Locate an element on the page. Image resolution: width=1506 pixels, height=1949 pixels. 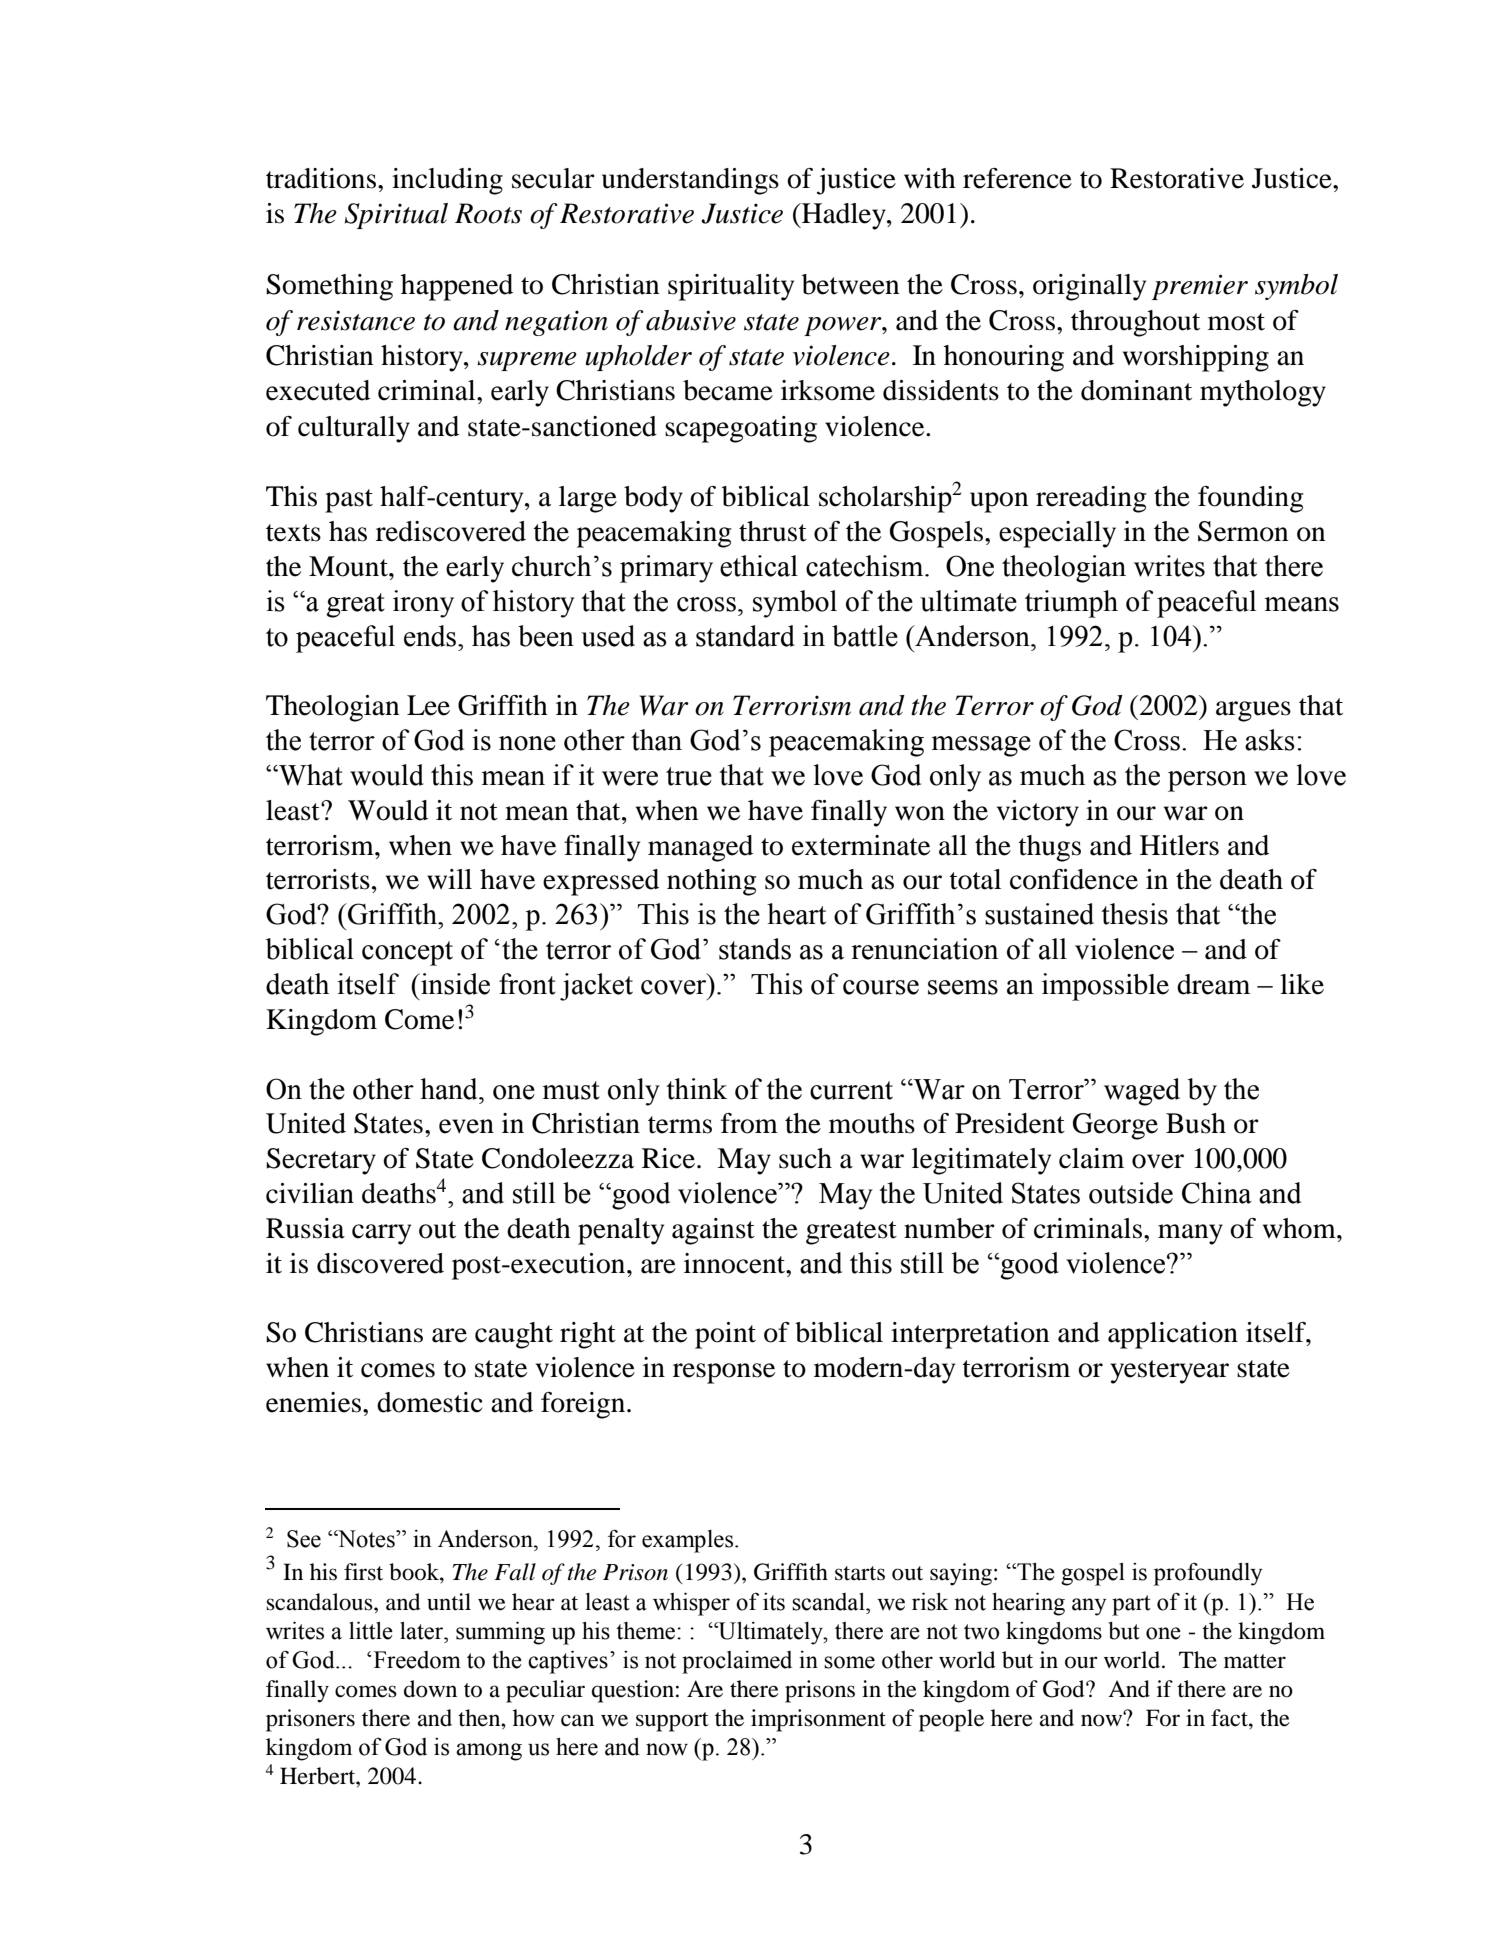
concept is located at coordinates (407, 953).
